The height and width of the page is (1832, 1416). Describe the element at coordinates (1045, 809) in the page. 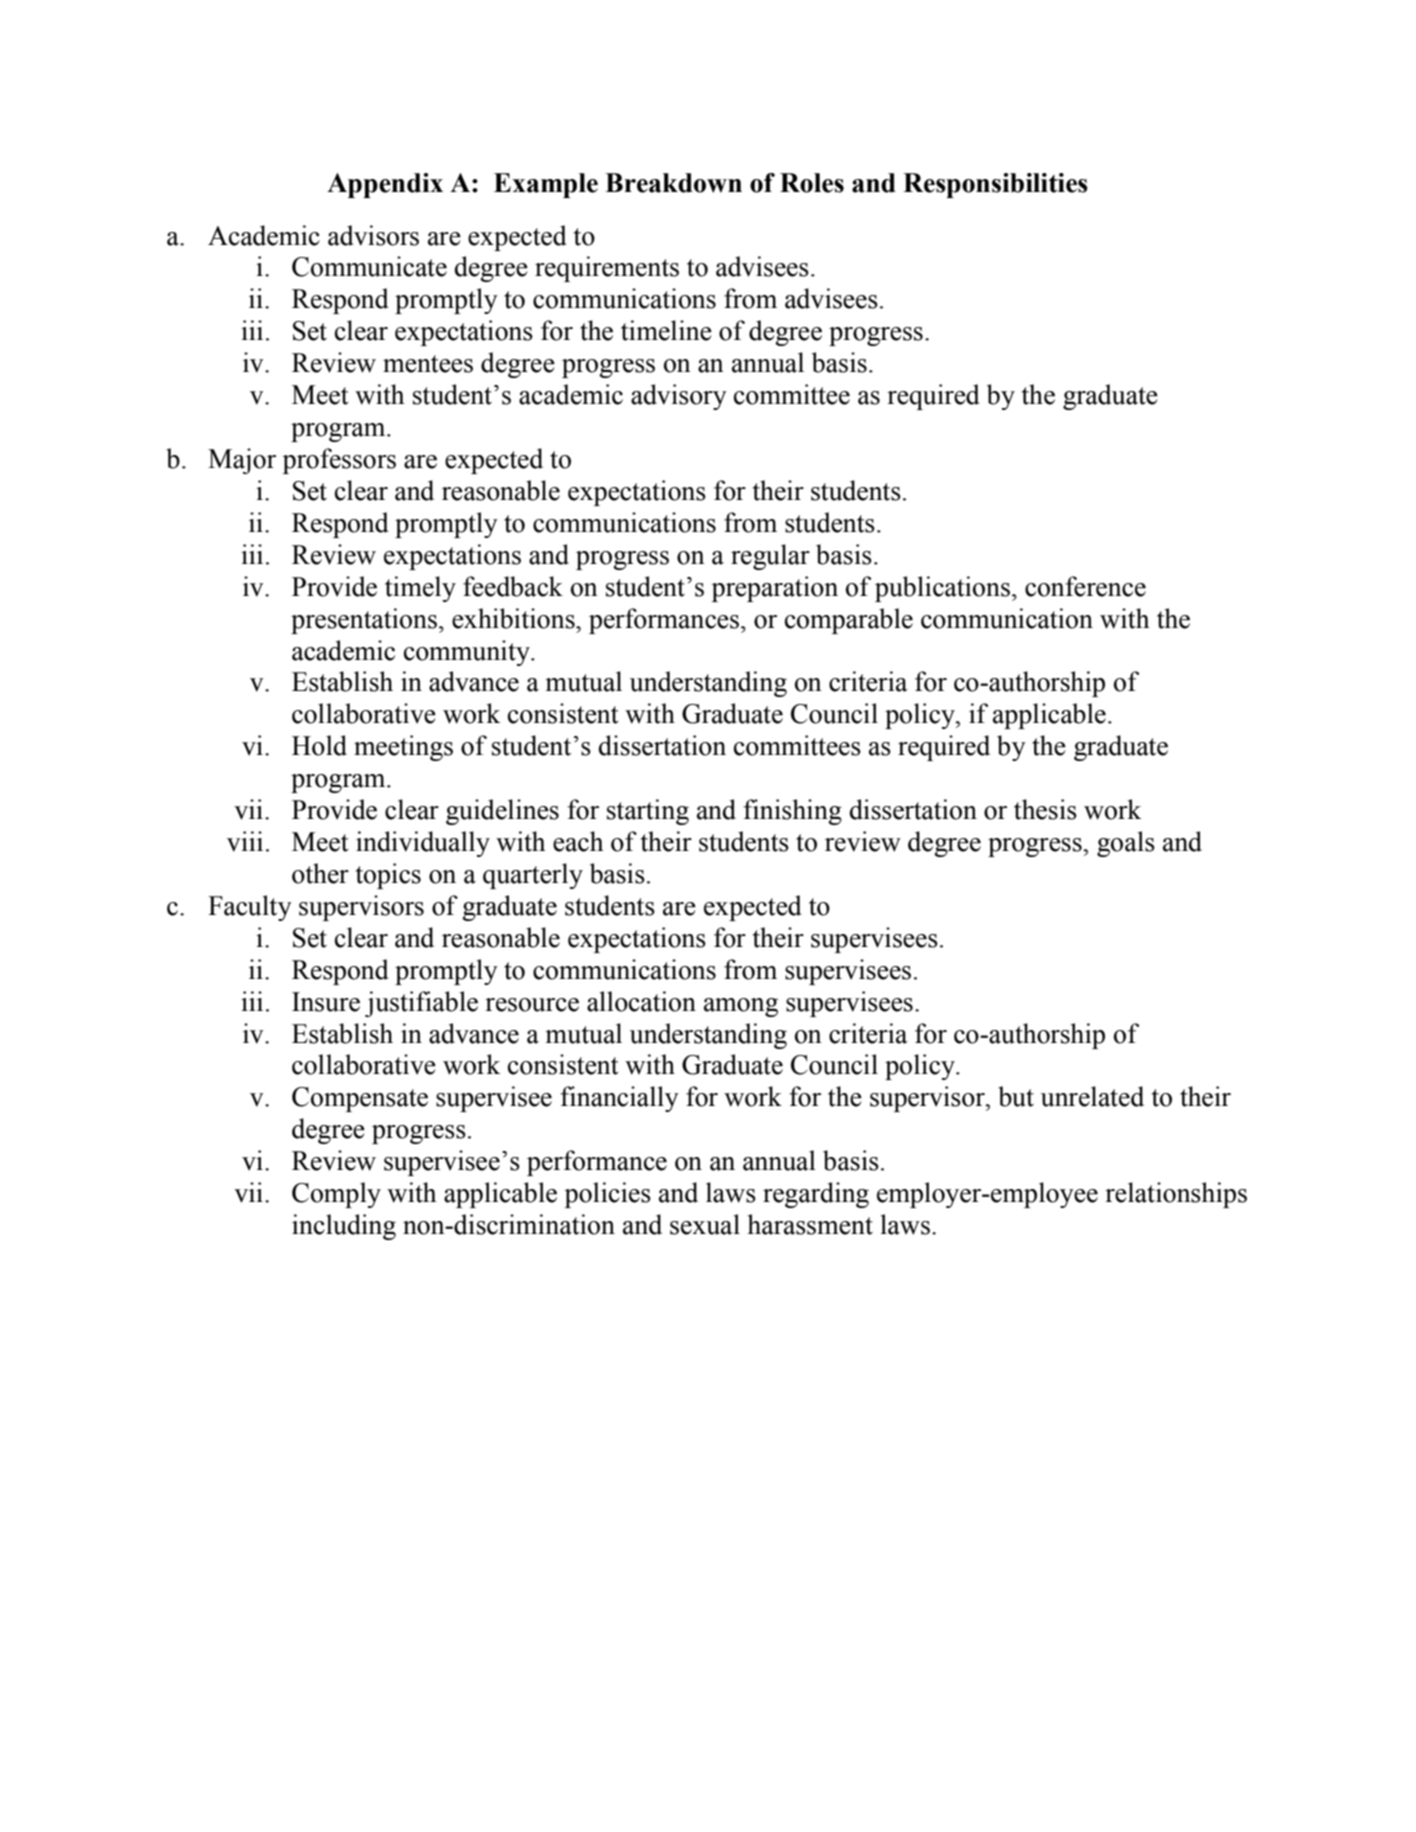

I see `thesis` at that location.
